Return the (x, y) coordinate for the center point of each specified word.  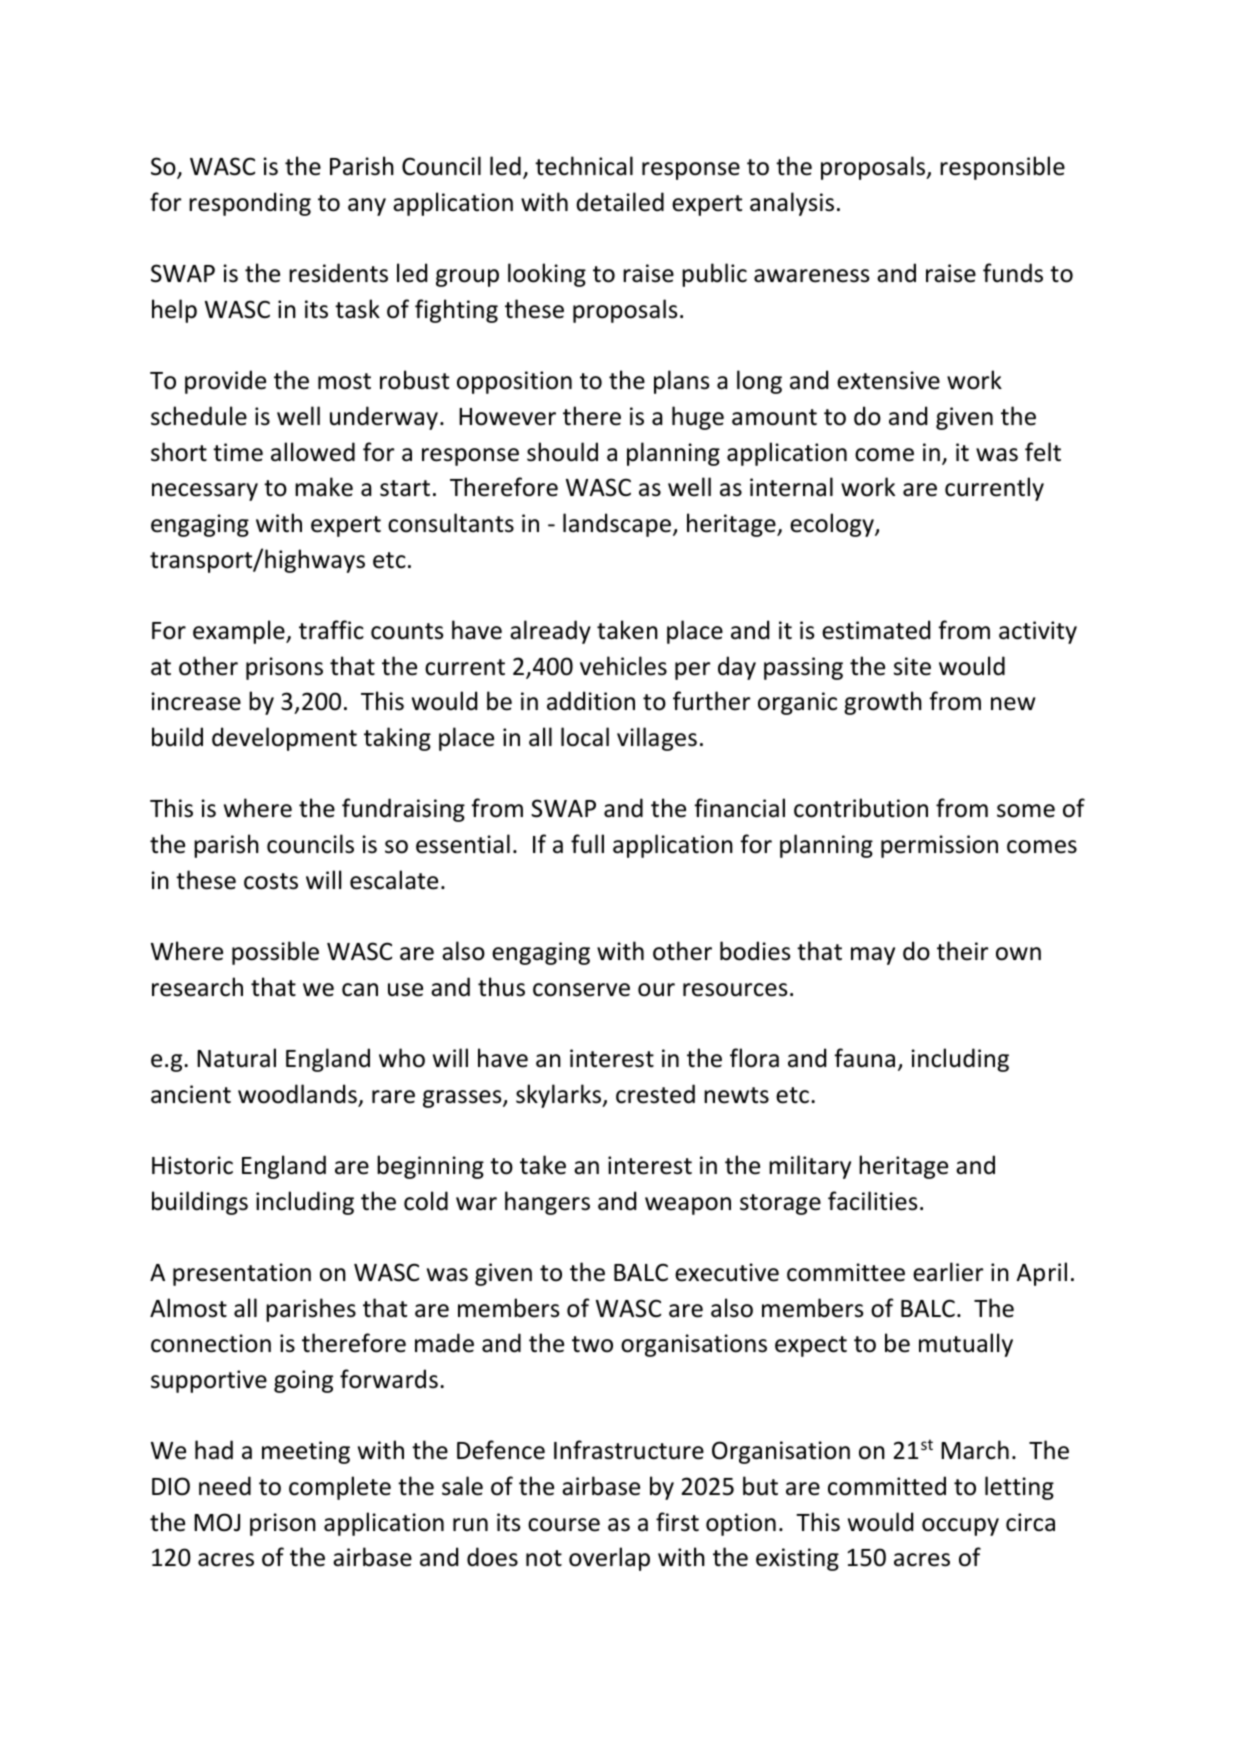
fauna (864, 1058)
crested (655, 1094)
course (564, 1525)
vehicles (623, 666)
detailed (620, 202)
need (225, 1486)
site (912, 666)
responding (250, 204)
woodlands (298, 1095)
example (240, 632)
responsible (1002, 168)
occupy (960, 1527)
